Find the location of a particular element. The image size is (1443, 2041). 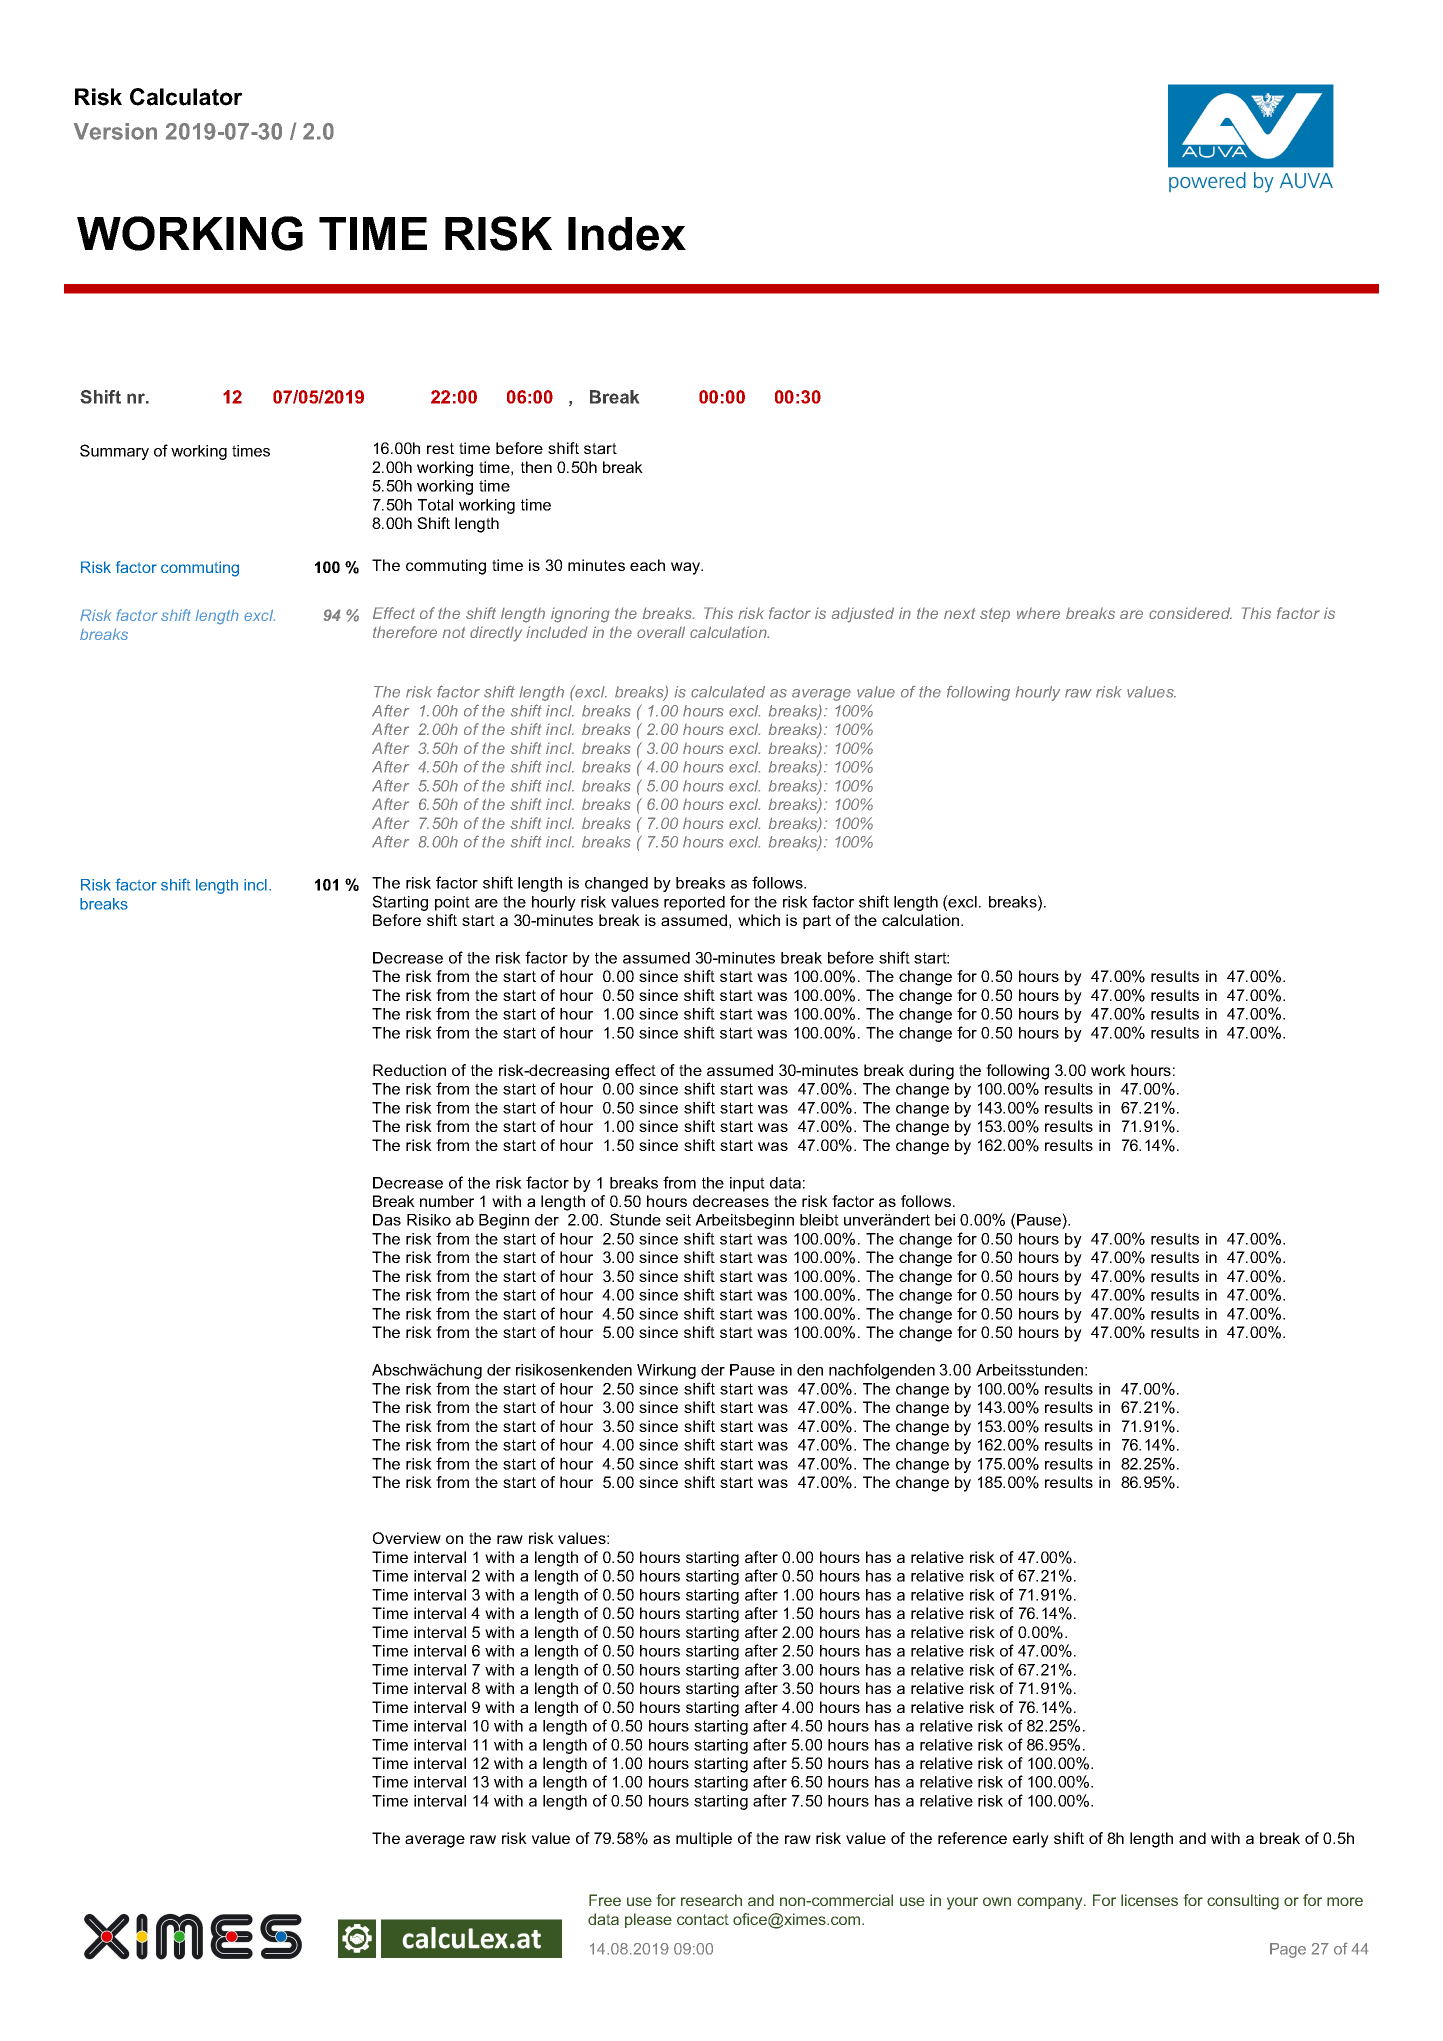

where is located at coordinates (1038, 613).
